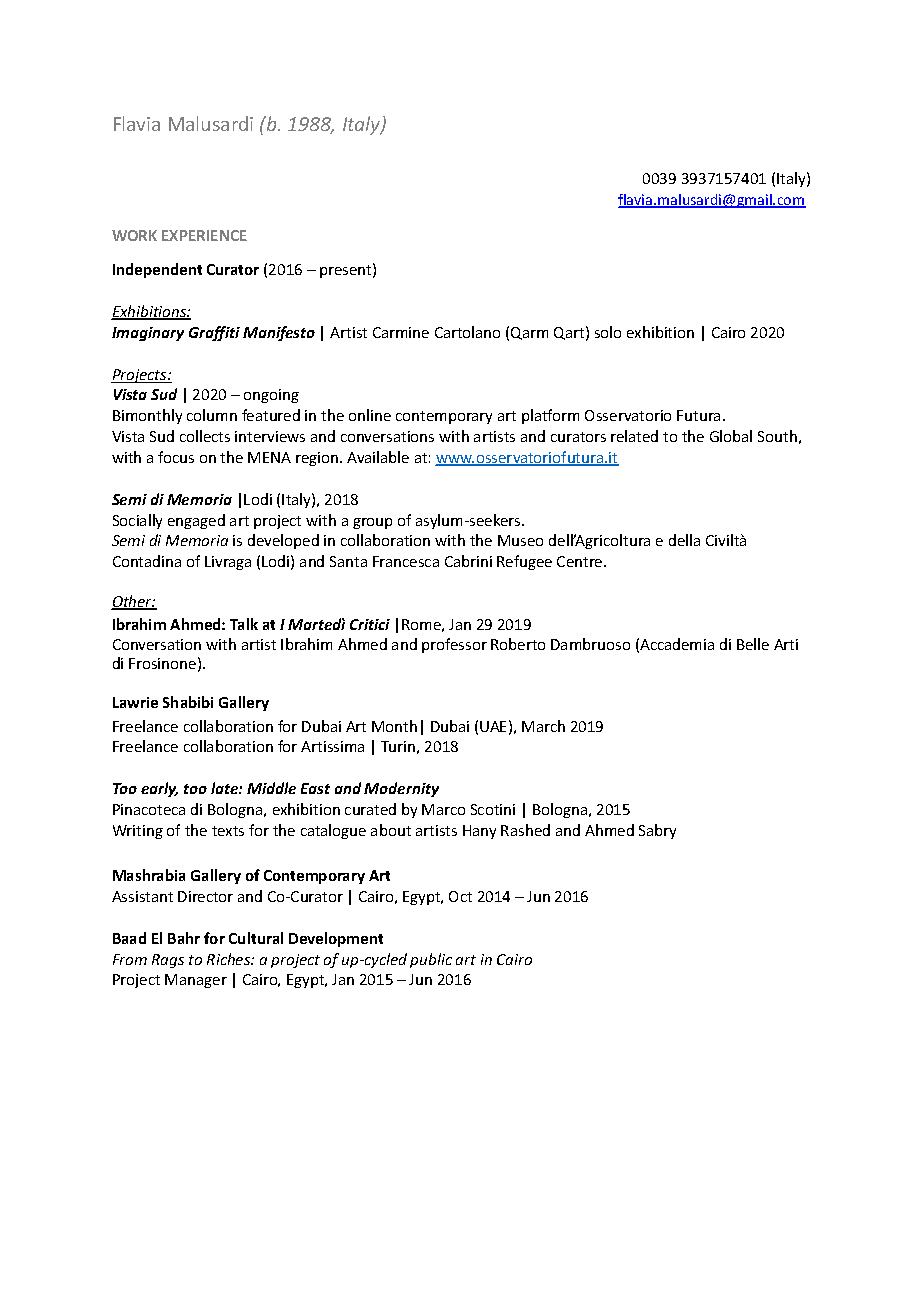 This screenshot has height=1307, width=924. I want to click on solo, so click(608, 332).
